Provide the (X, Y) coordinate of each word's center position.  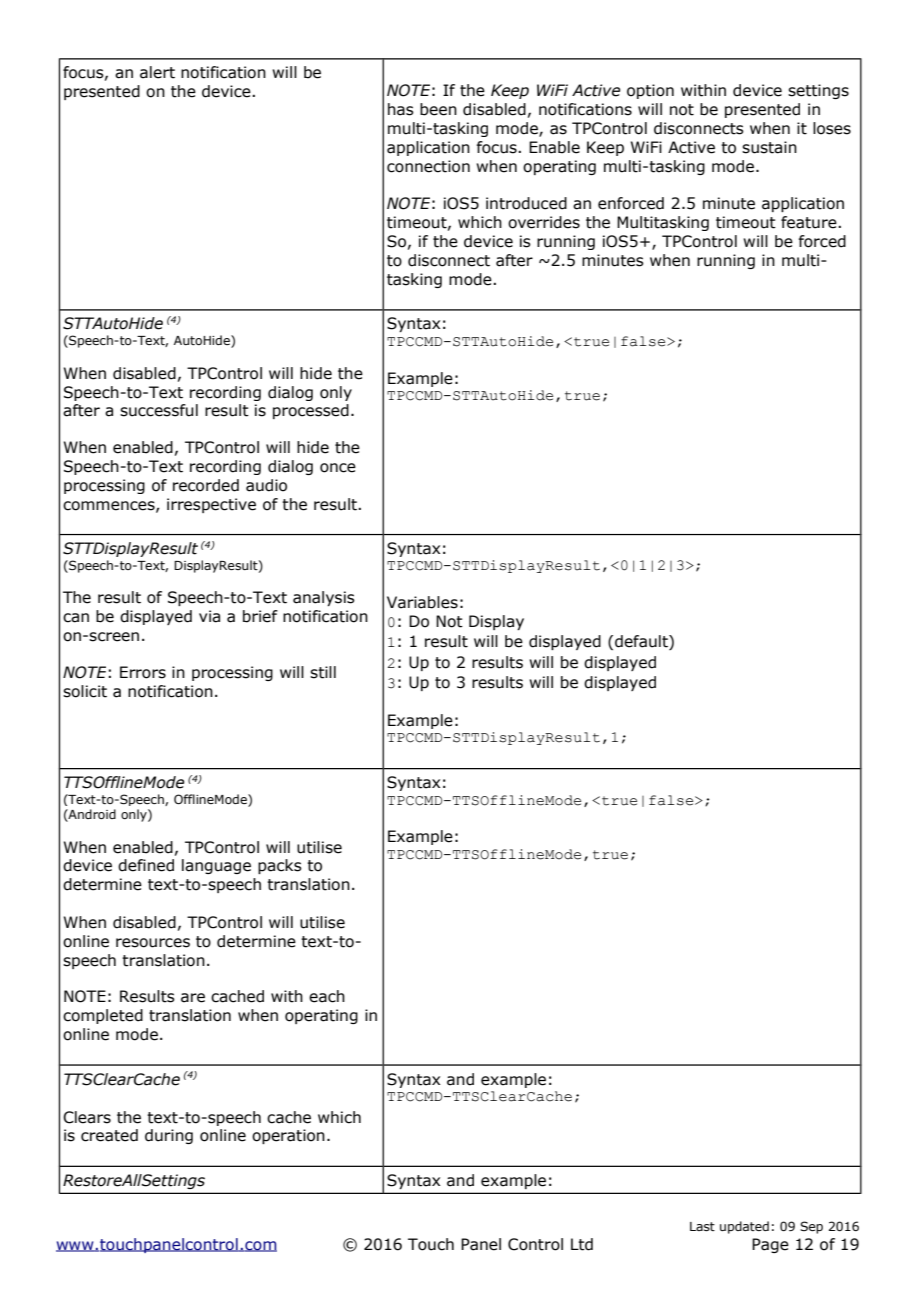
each (327, 996)
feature (810, 222)
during (169, 1136)
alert (157, 72)
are (193, 998)
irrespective (211, 505)
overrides (544, 222)
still (323, 672)
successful (159, 410)
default (642, 642)
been (438, 109)
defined (146, 865)
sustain (769, 147)
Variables (422, 602)
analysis (324, 598)
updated (744, 1227)
